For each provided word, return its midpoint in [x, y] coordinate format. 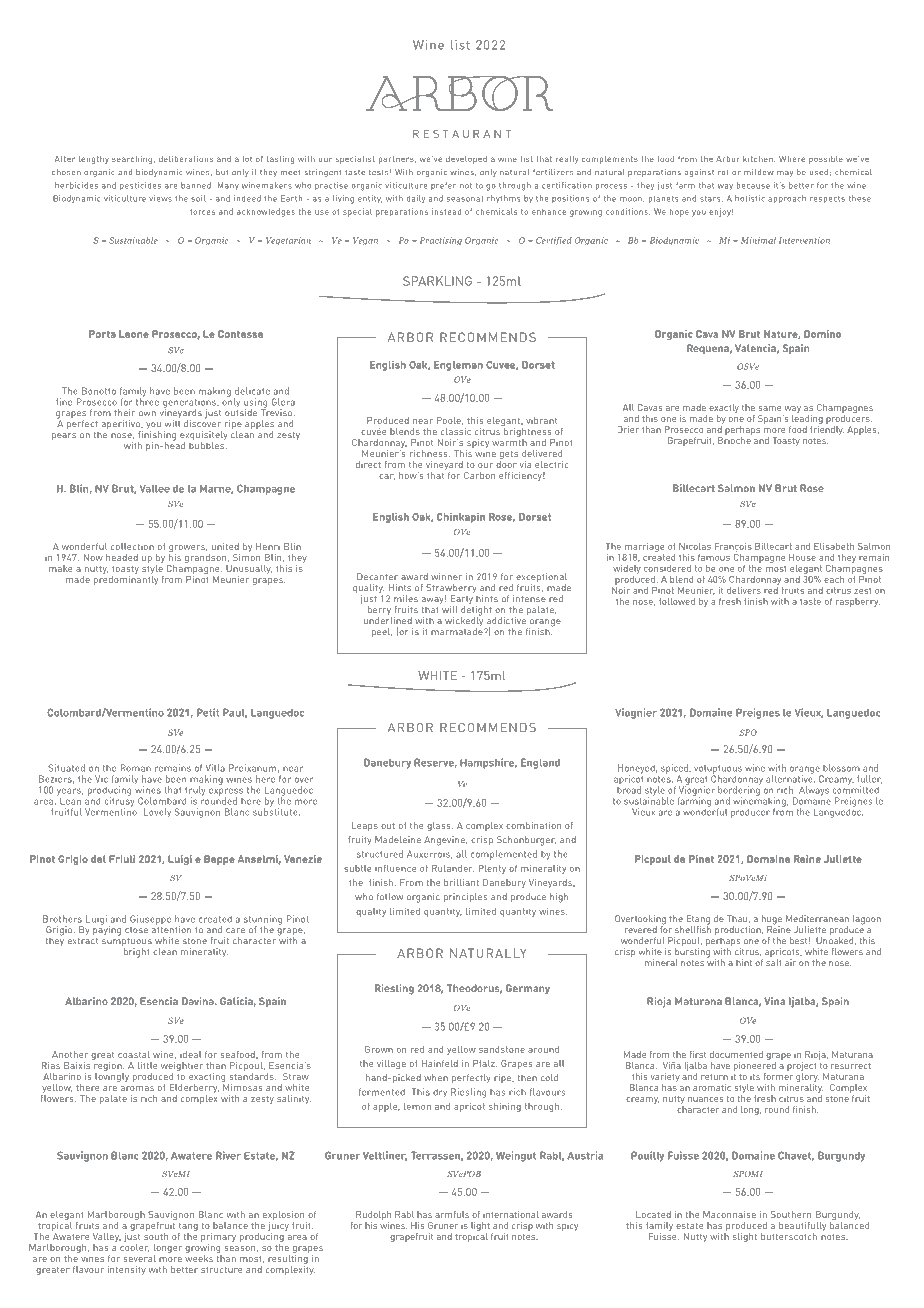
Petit [208, 712]
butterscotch [789, 1236]
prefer [443, 186]
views [160, 198]
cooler [134, 1246]
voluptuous [718, 770]
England [540, 763]
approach [787, 199]
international [511, 1214]
